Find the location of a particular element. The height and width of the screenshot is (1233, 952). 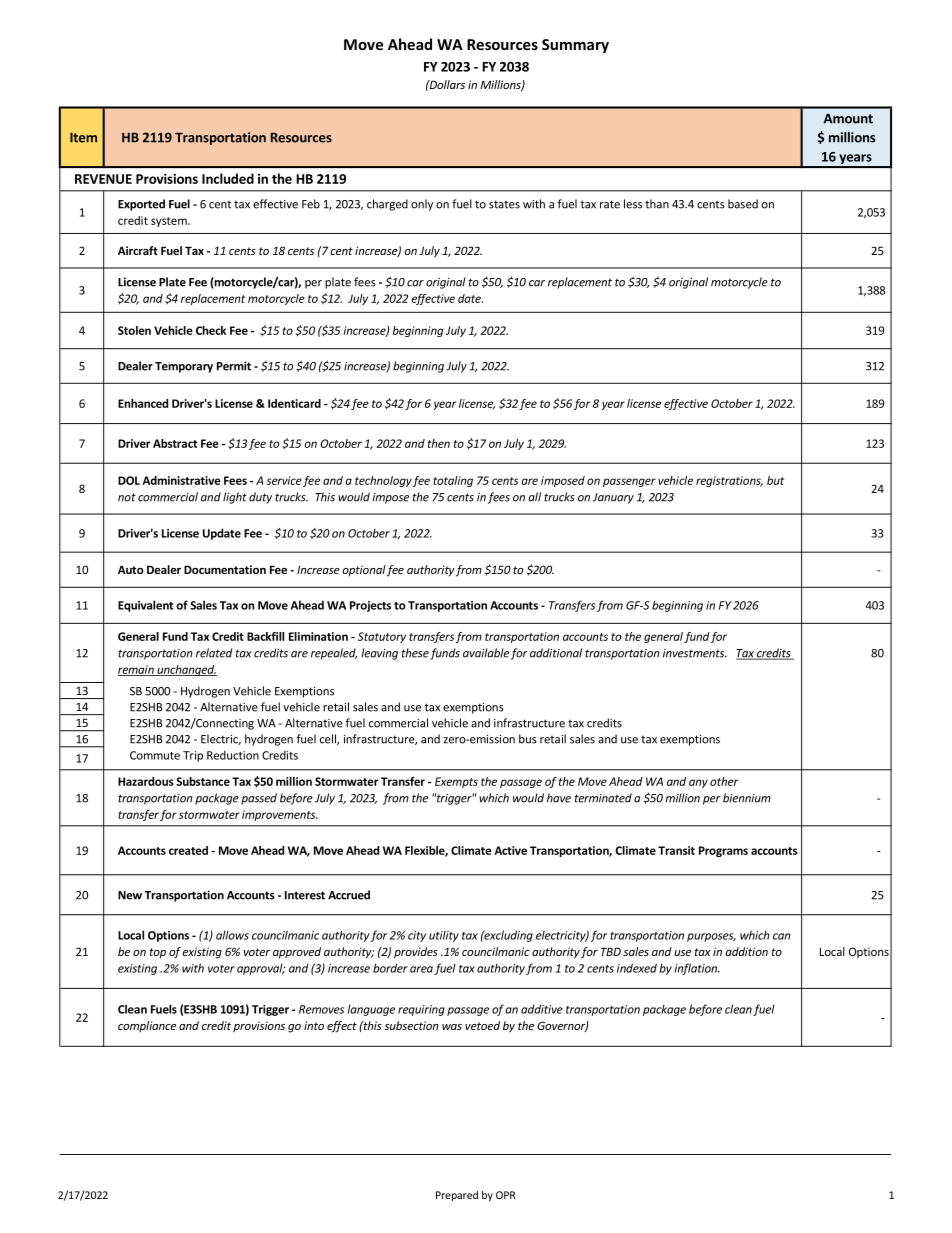

Prepared is located at coordinates (457, 1196).
